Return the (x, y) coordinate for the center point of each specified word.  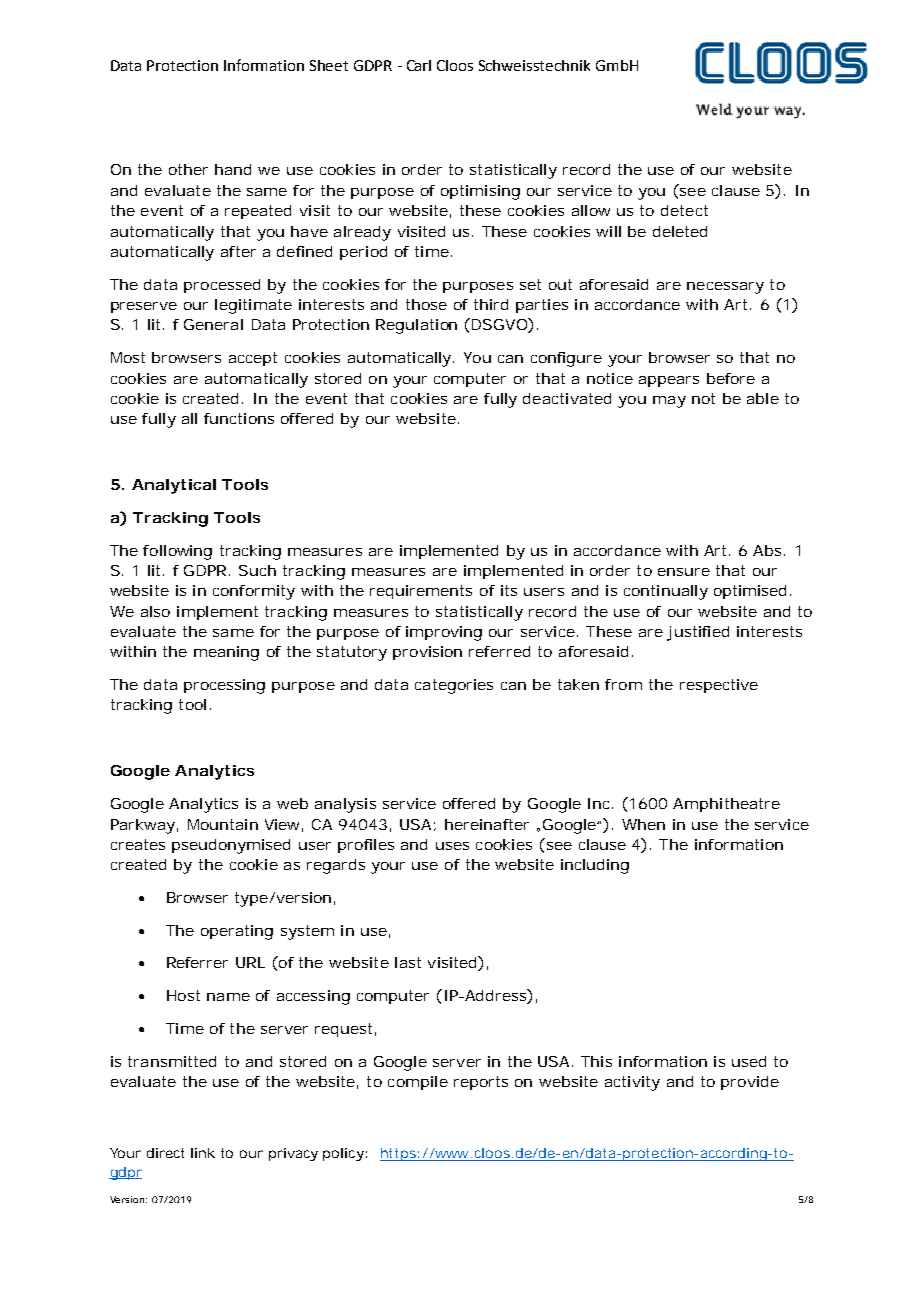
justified (698, 633)
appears (669, 381)
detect (684, 210)
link (203, 1153)
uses (452, 846)
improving (444, 633)
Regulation (416, 326)
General (213, 324)
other (188, 169)
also (155, 611)
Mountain (223, 824)
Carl (419, 65)
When (643, 824)
